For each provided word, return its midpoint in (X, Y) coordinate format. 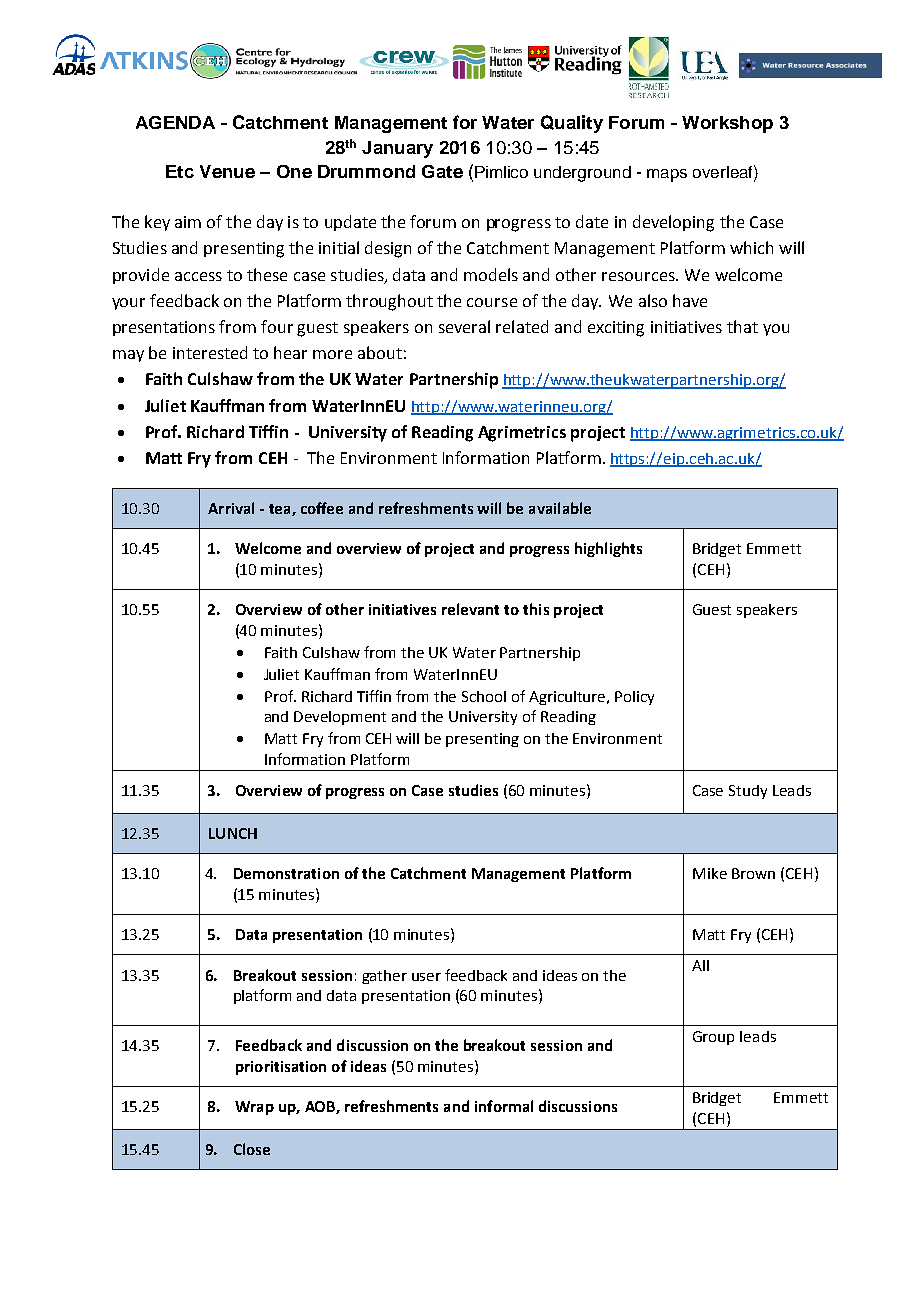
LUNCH (233, 833)
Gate (442, 171)
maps (667, 175)
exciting (616, 329)
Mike (710, 873)
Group (713, 1038)
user (426, 977)
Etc (180, 171)
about (380, 352)
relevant (470, 609)
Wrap (254, 1108)
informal (504, 1106)
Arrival (231, 508)
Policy (634, 698)
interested (210, 352)
